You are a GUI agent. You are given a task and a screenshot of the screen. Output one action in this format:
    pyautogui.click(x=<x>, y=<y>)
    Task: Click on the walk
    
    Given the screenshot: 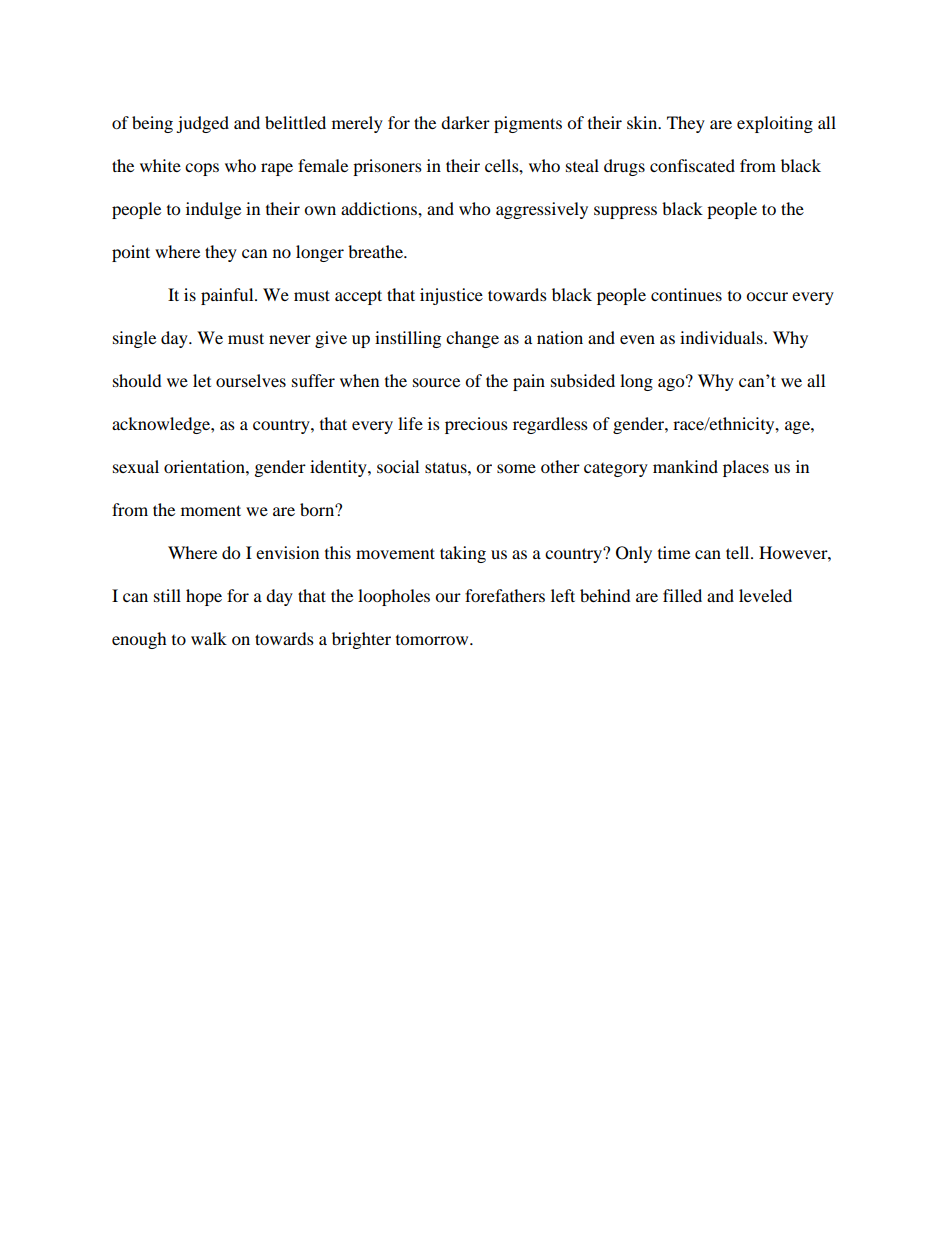 What is the action you would take?
    pyautogui.click(x=209, y=638)
